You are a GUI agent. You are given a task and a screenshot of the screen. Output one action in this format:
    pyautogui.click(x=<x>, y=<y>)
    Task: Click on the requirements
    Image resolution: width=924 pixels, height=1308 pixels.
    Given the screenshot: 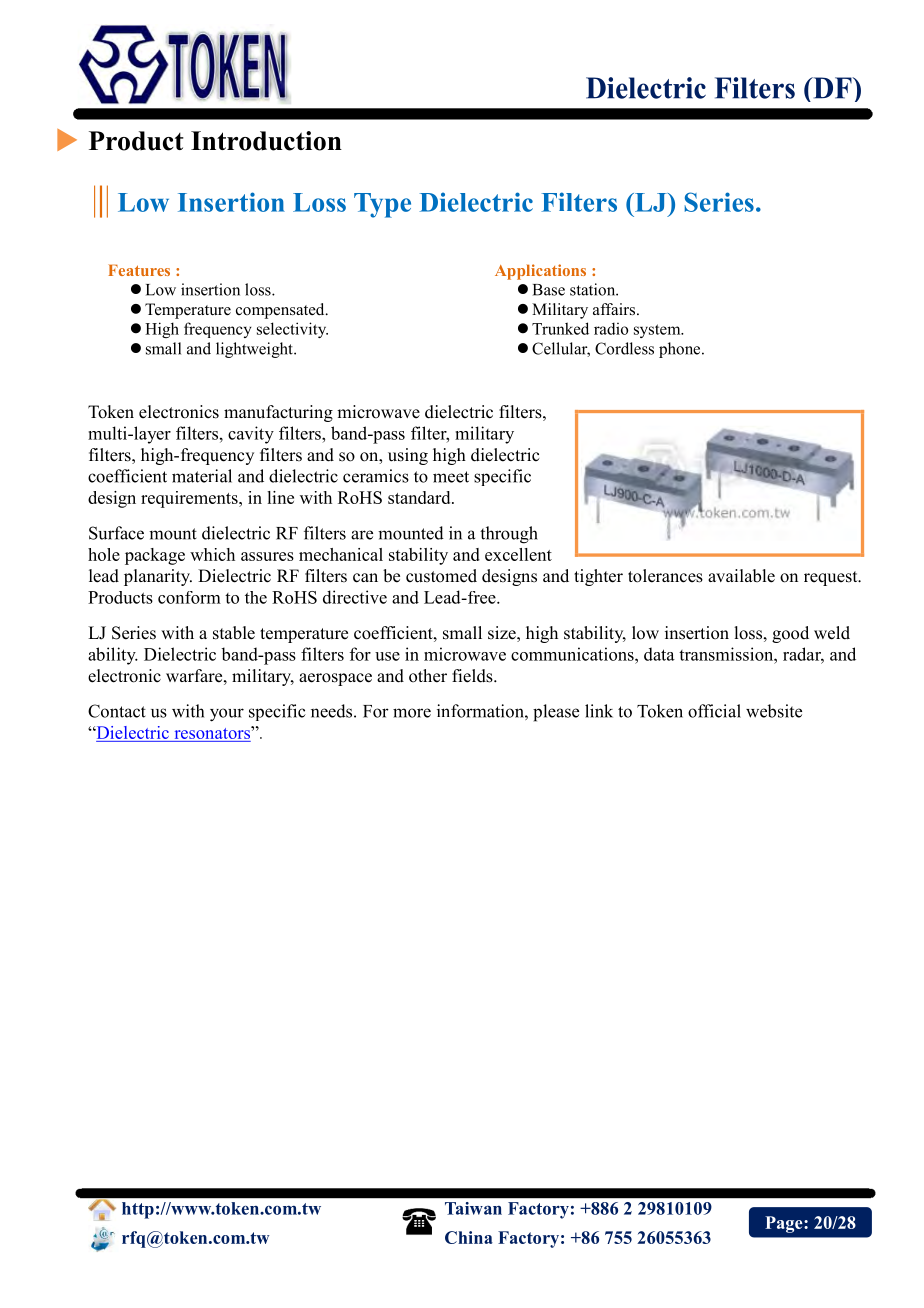 What is the action you would take?
    pyautogui.click(x=190, y=499)
